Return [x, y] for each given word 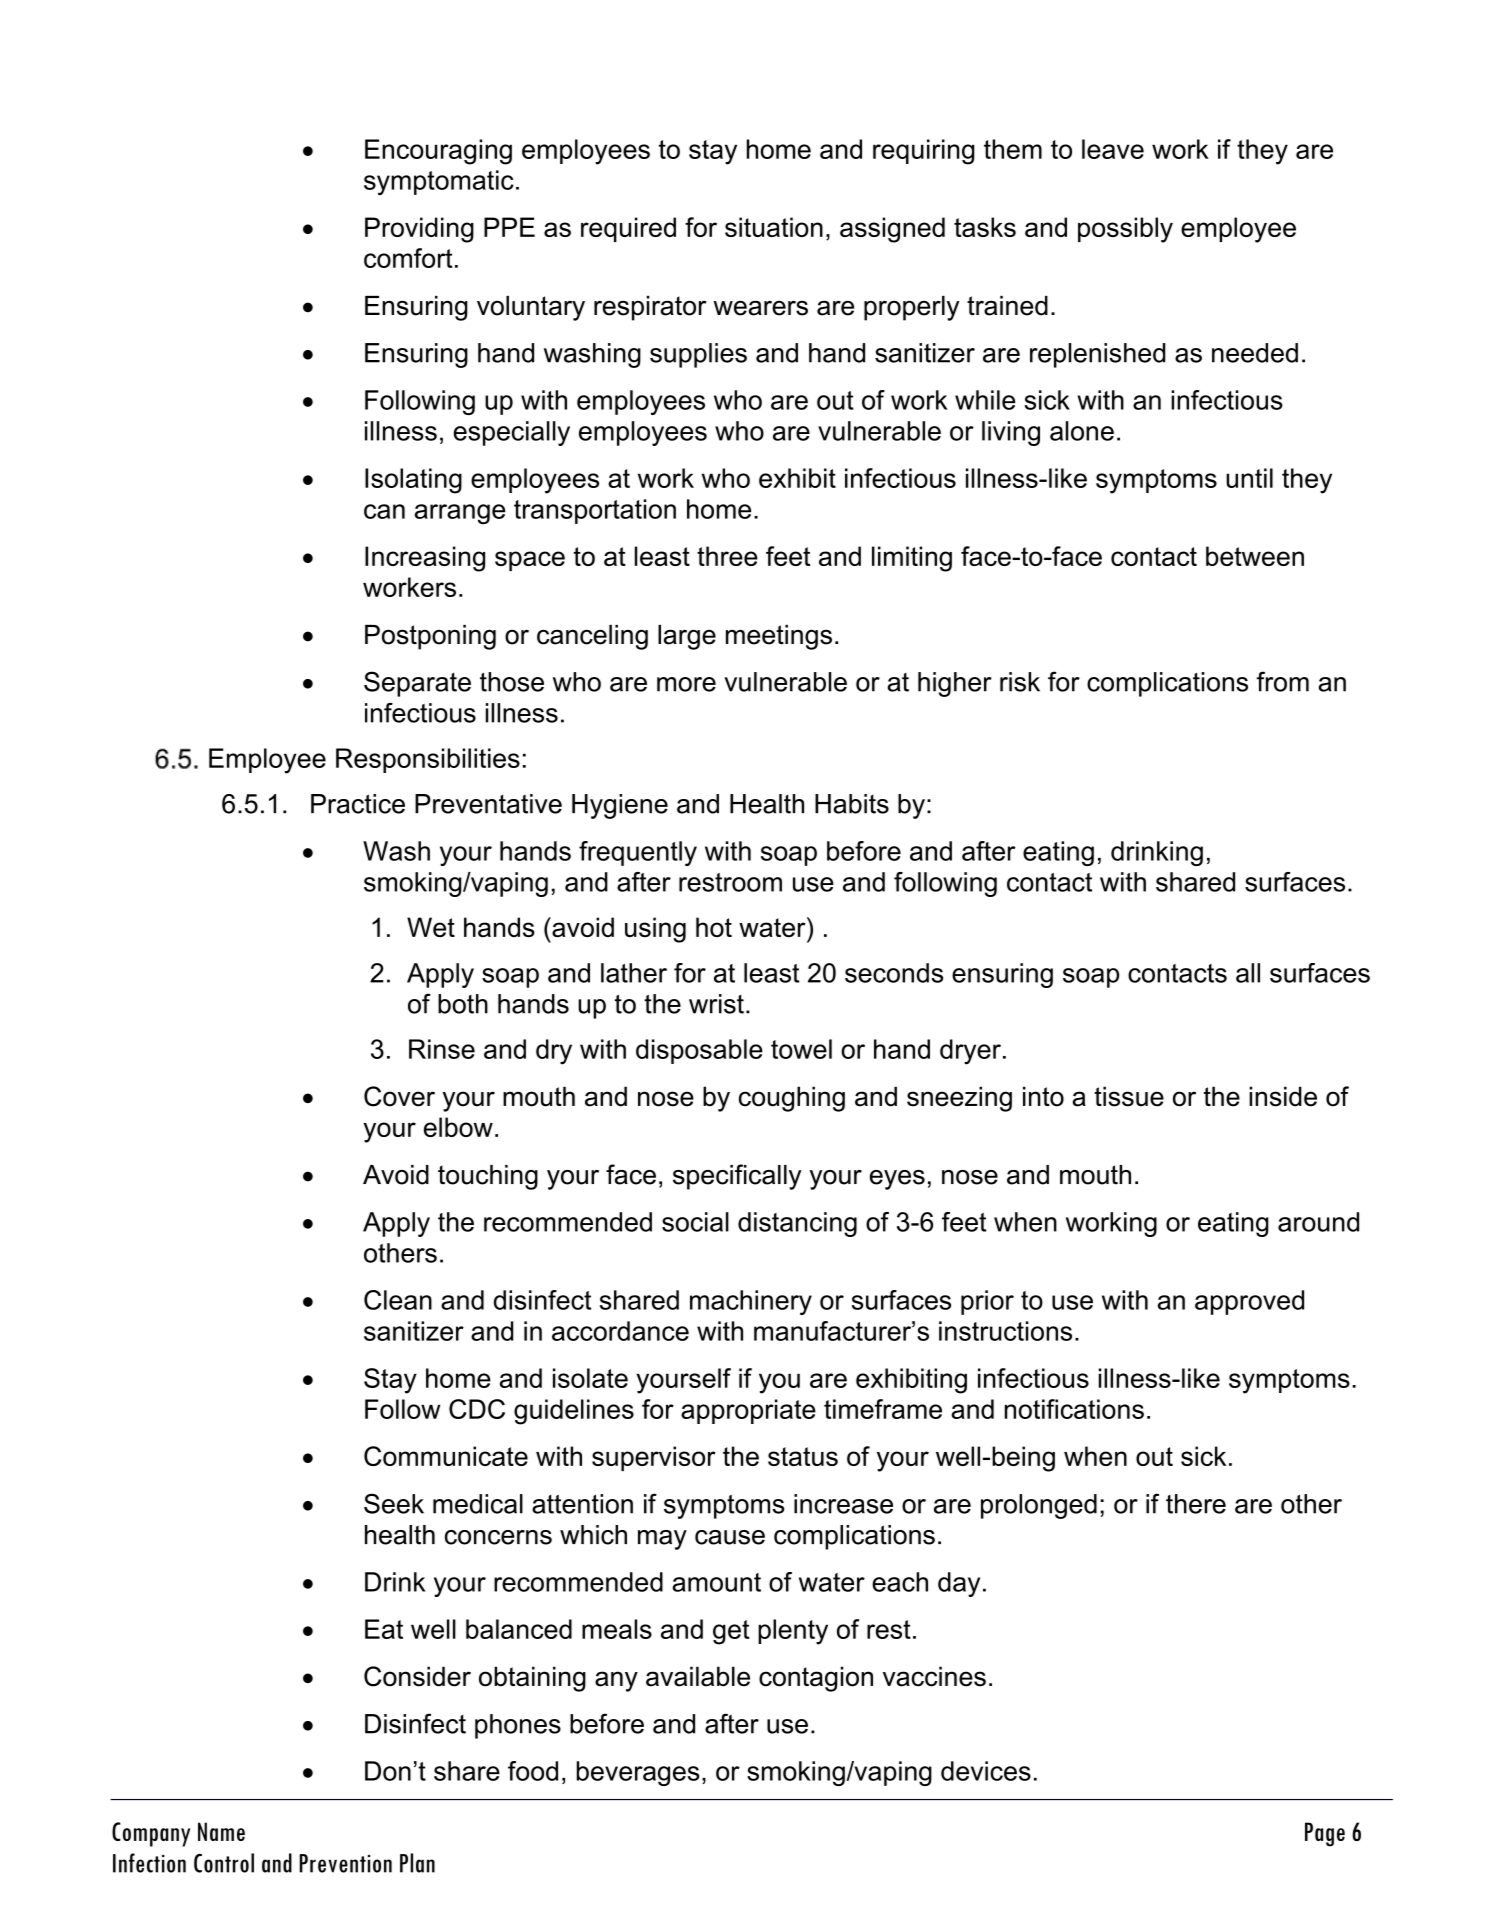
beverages [638, 1773]
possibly [1125, 230]
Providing [419, 230]
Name [221, 1831]
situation [774, 227]
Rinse [442, 1049]
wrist [716, 1004]
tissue [1129, 1096]
